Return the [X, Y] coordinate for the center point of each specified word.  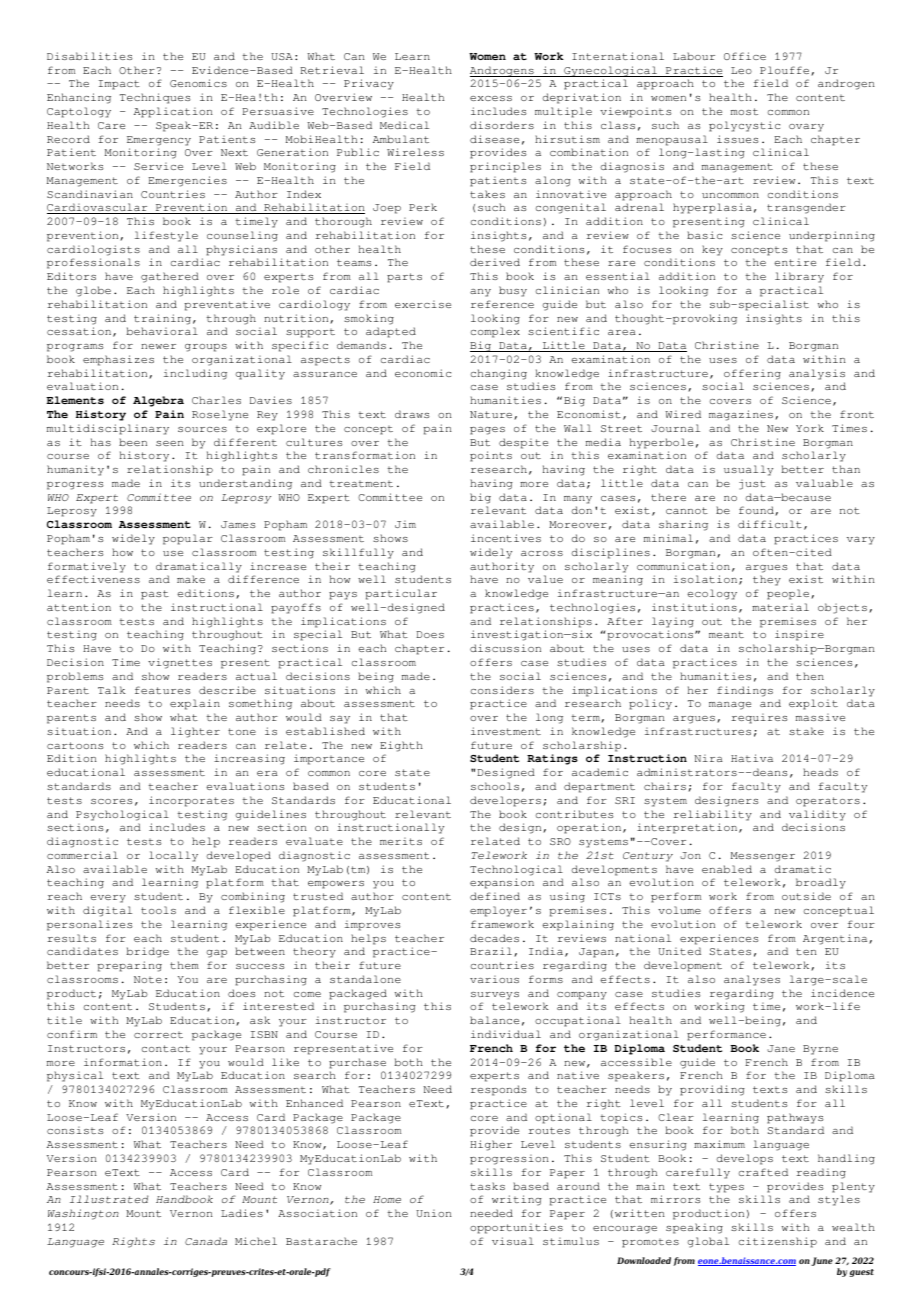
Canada [206, 1241]
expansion [502, 883]
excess [491, 98]
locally [173, 856]
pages [487, 431]
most [744, 111]
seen [170, 443]
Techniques [155, 98]
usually [748, 470]
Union [434, 1213]
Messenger [763, 857]
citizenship [778, 1242]
